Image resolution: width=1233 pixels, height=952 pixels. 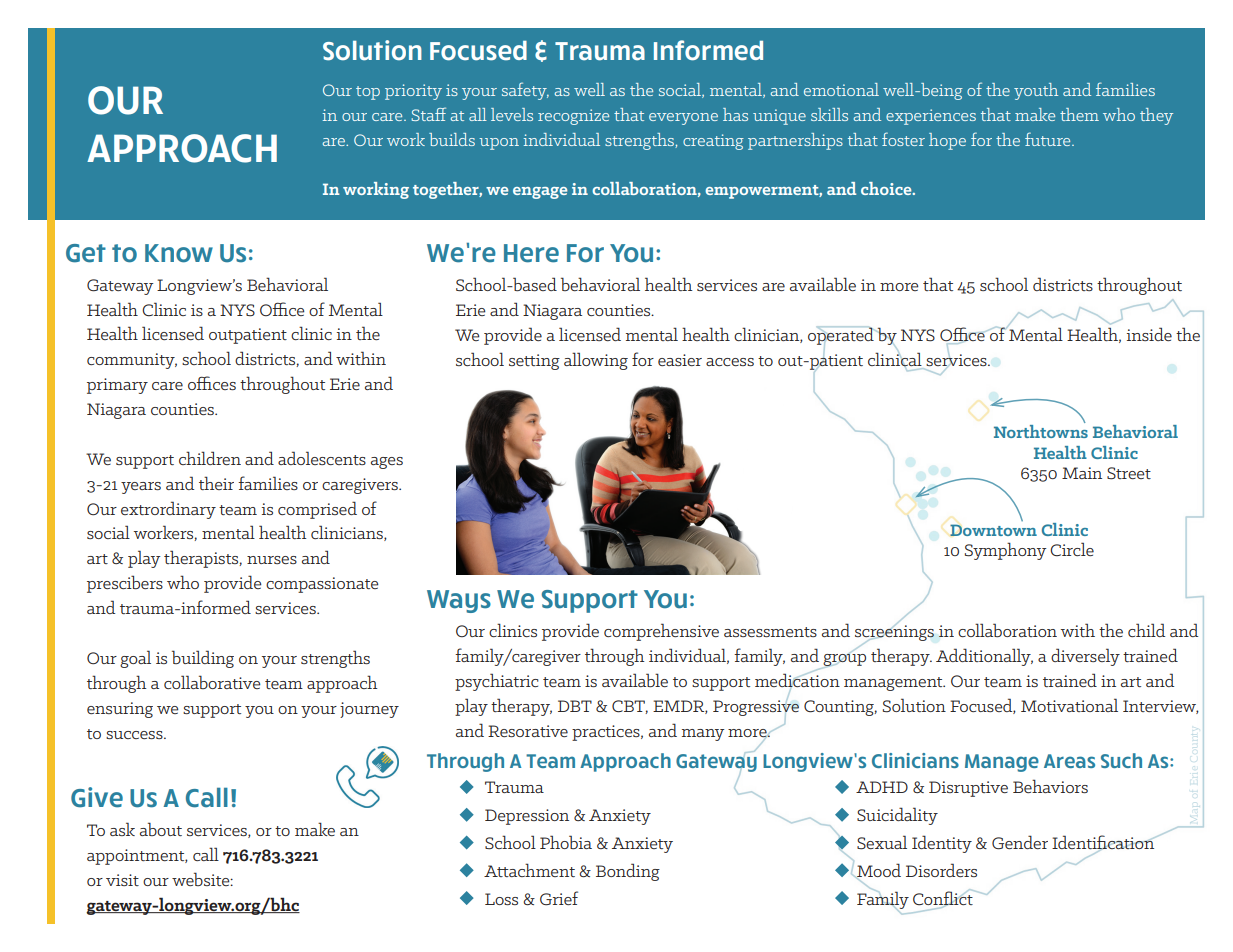 What do you see at coordinates (1079, 114) in the image?
I see `them` at bounding box center [1079, 114].
